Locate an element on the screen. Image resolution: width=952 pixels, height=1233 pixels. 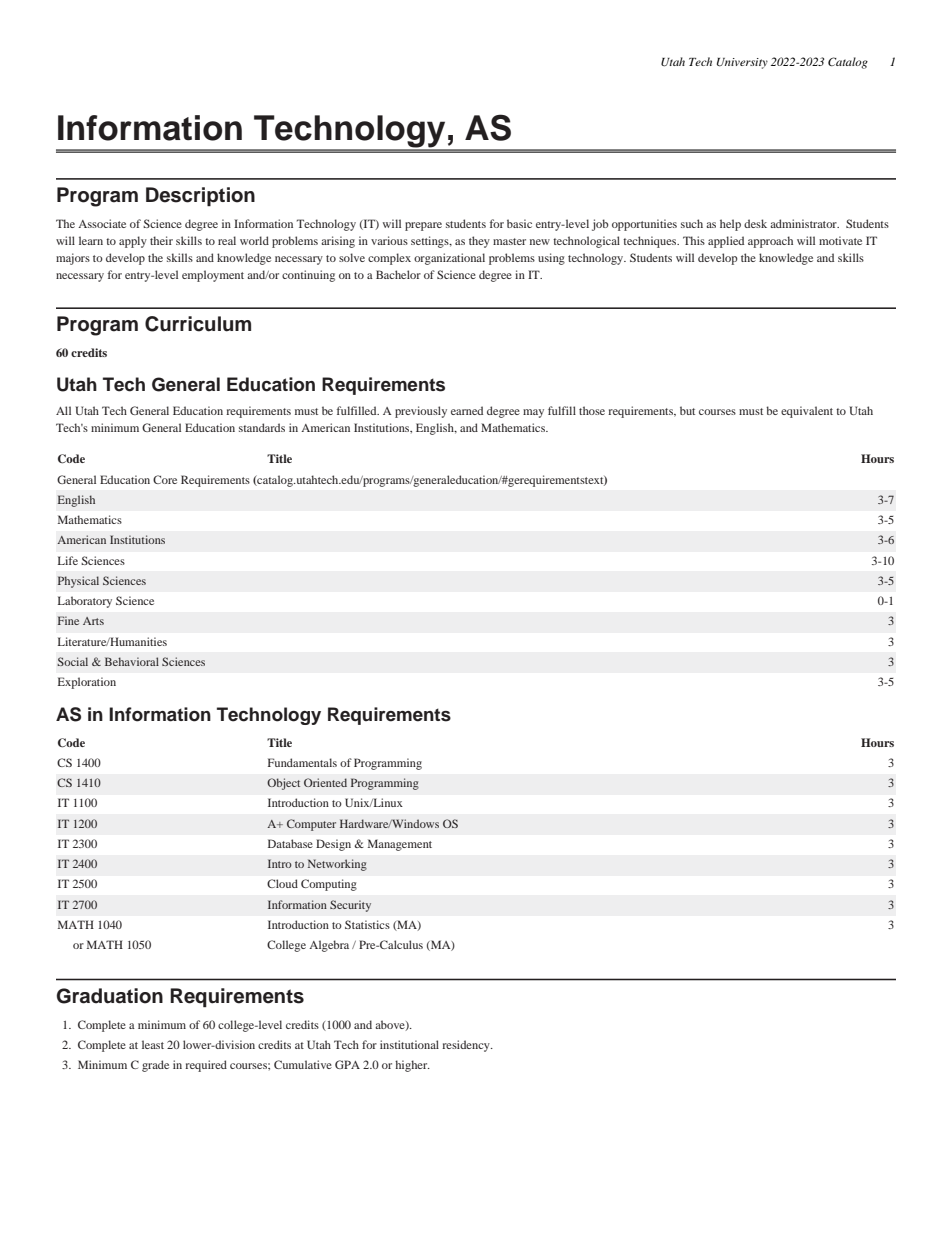
Design is located at coordinates (333, 845).
